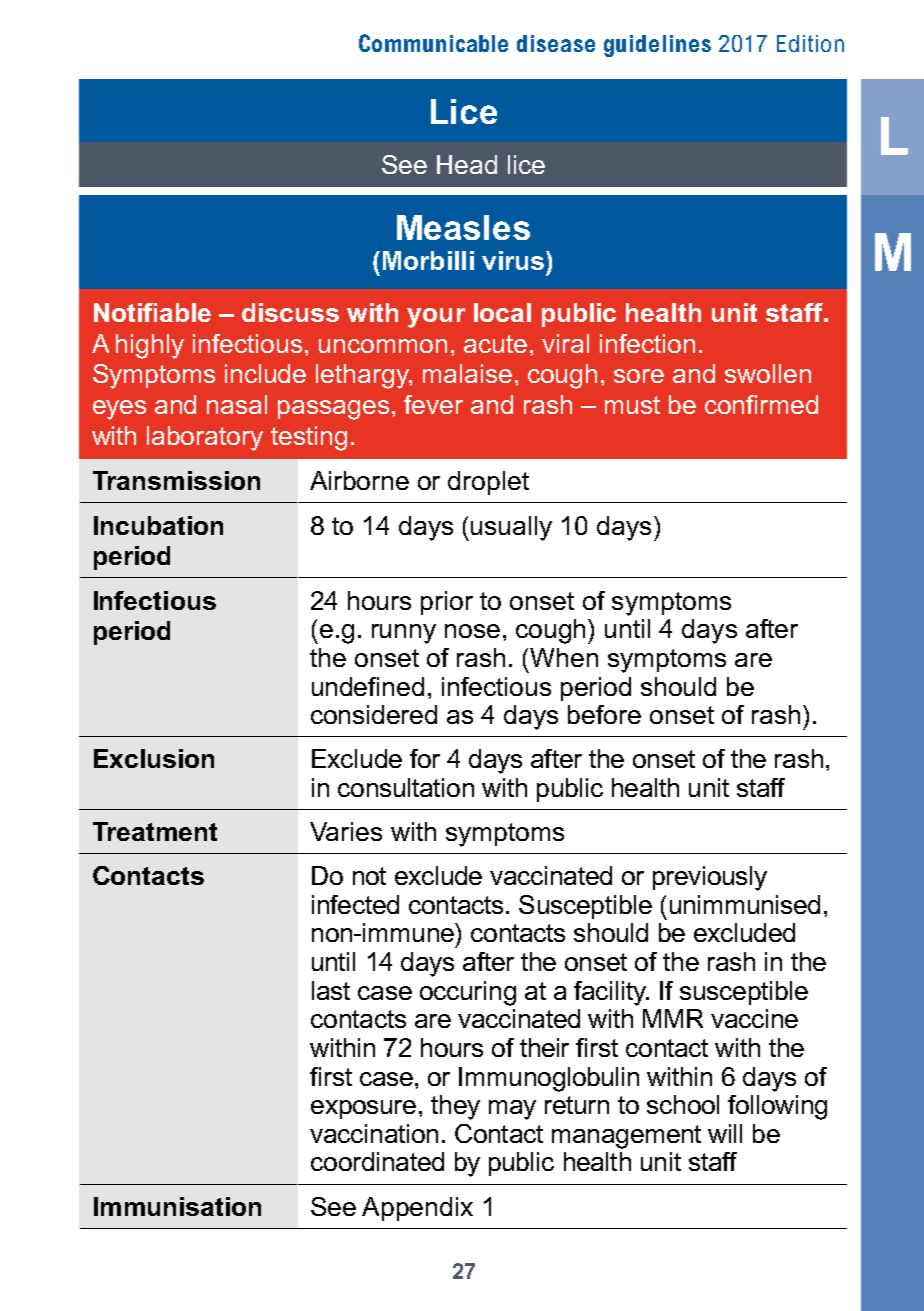 The width and height of the screenshot is (924, 1311). I want to click on before, so click(604, 714).
